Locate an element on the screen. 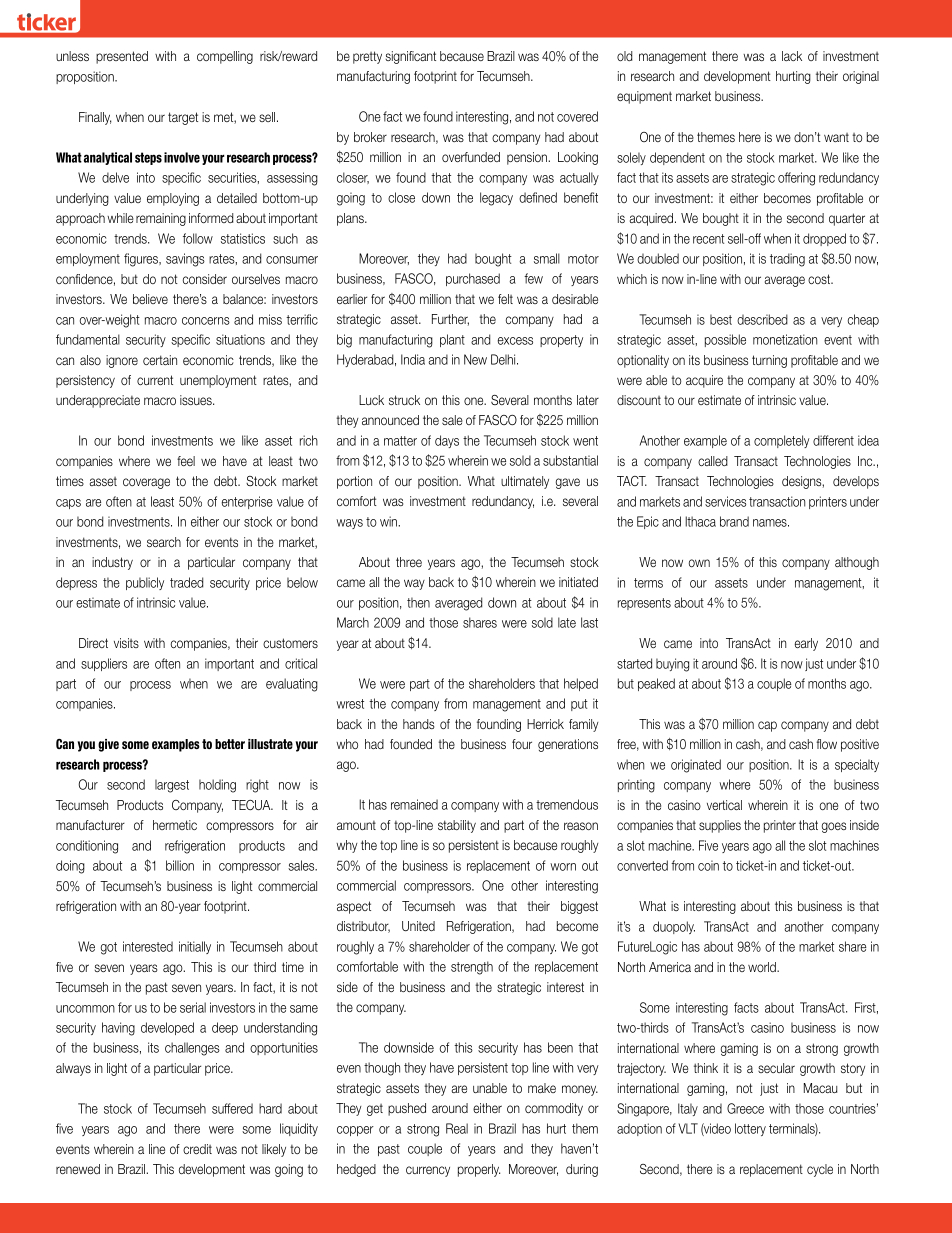  target is located at coordinates (183, 118).
